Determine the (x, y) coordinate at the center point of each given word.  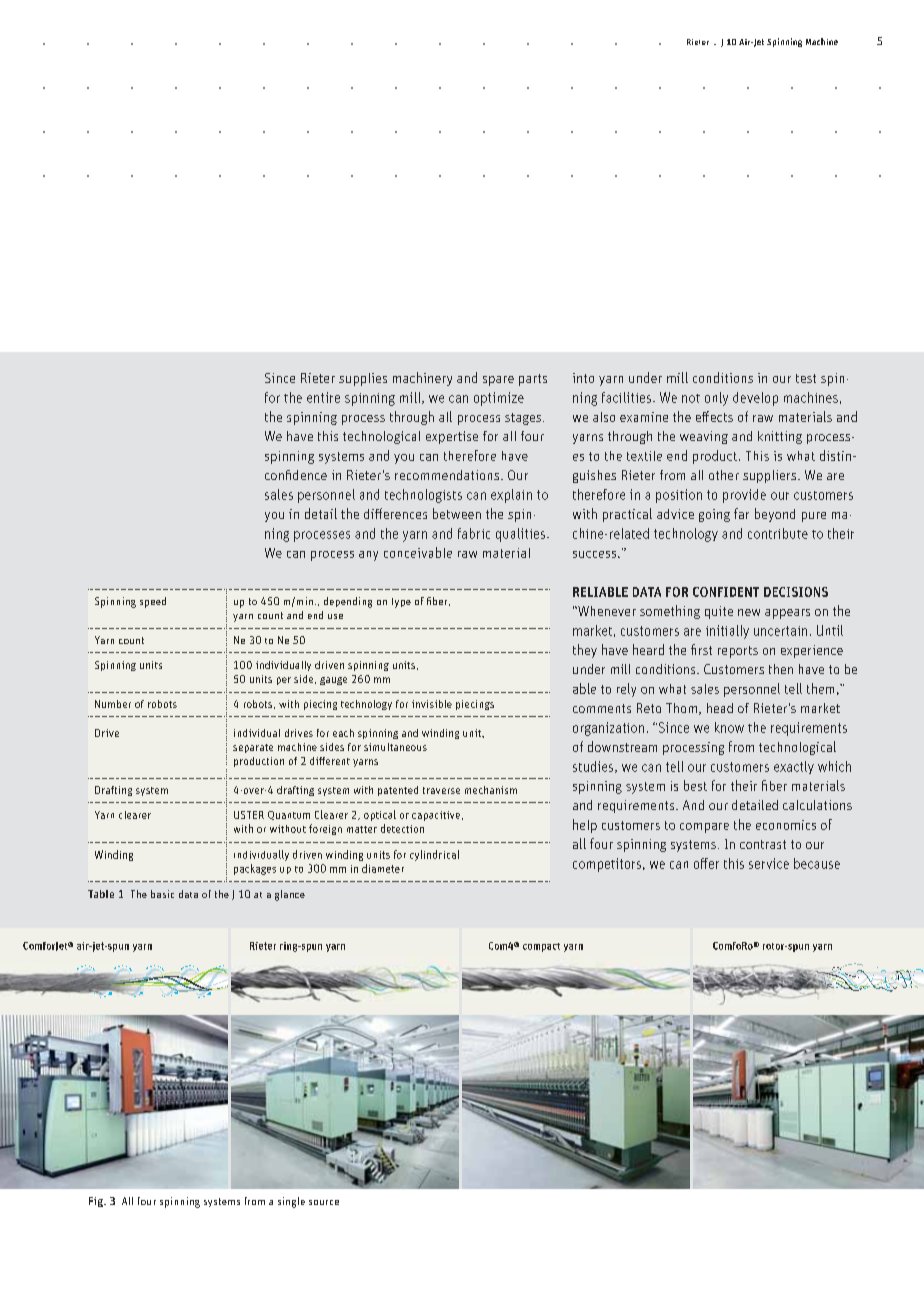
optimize (499, 399)
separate (253, 748)
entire (323, 397)
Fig (97, 1202)
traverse (441, 790)
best (695, 785)
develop (755, 399)
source (324, 1202)
